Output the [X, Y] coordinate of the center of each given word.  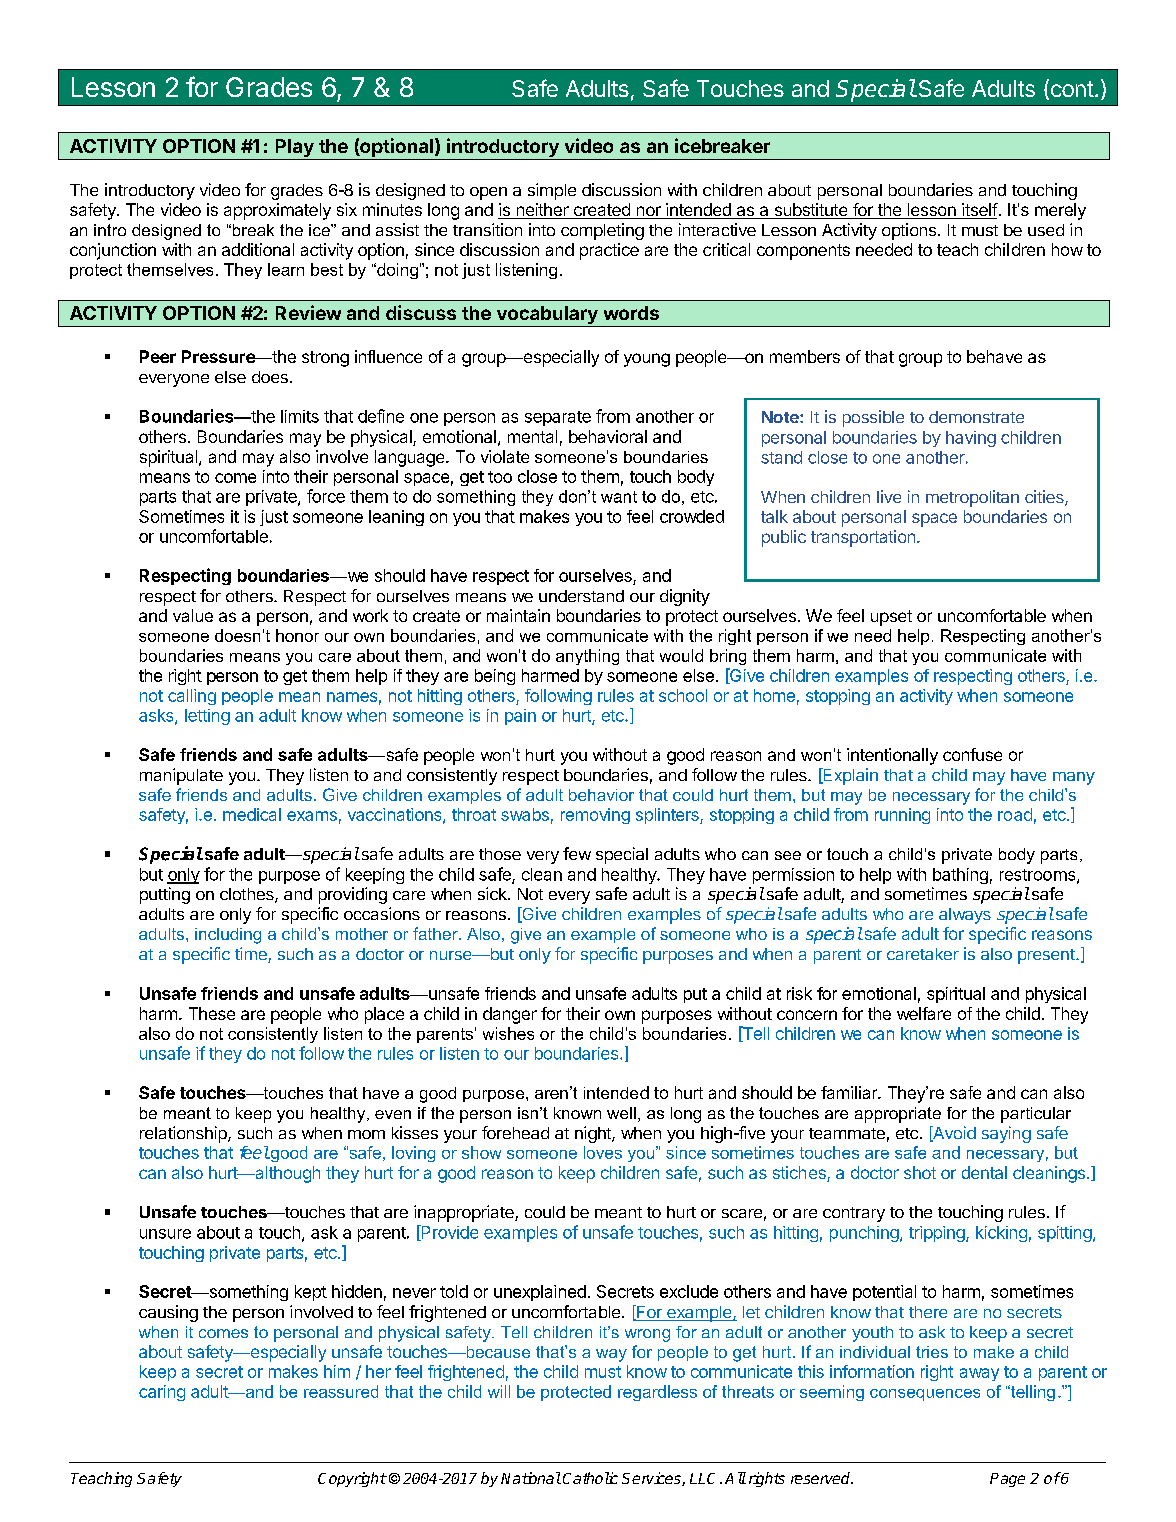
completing [602, 231]
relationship [184, 1134]
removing [595, 816]
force [326, 496]
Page [1007, 1480]
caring [162, 1393]
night [594, 1134]
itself [979, 211]
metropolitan [972, 498]
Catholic [590, 1478]
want [619, 497]
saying [1006, 1134]
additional [258, 249]
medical [252, 814]
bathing [960, 876]
